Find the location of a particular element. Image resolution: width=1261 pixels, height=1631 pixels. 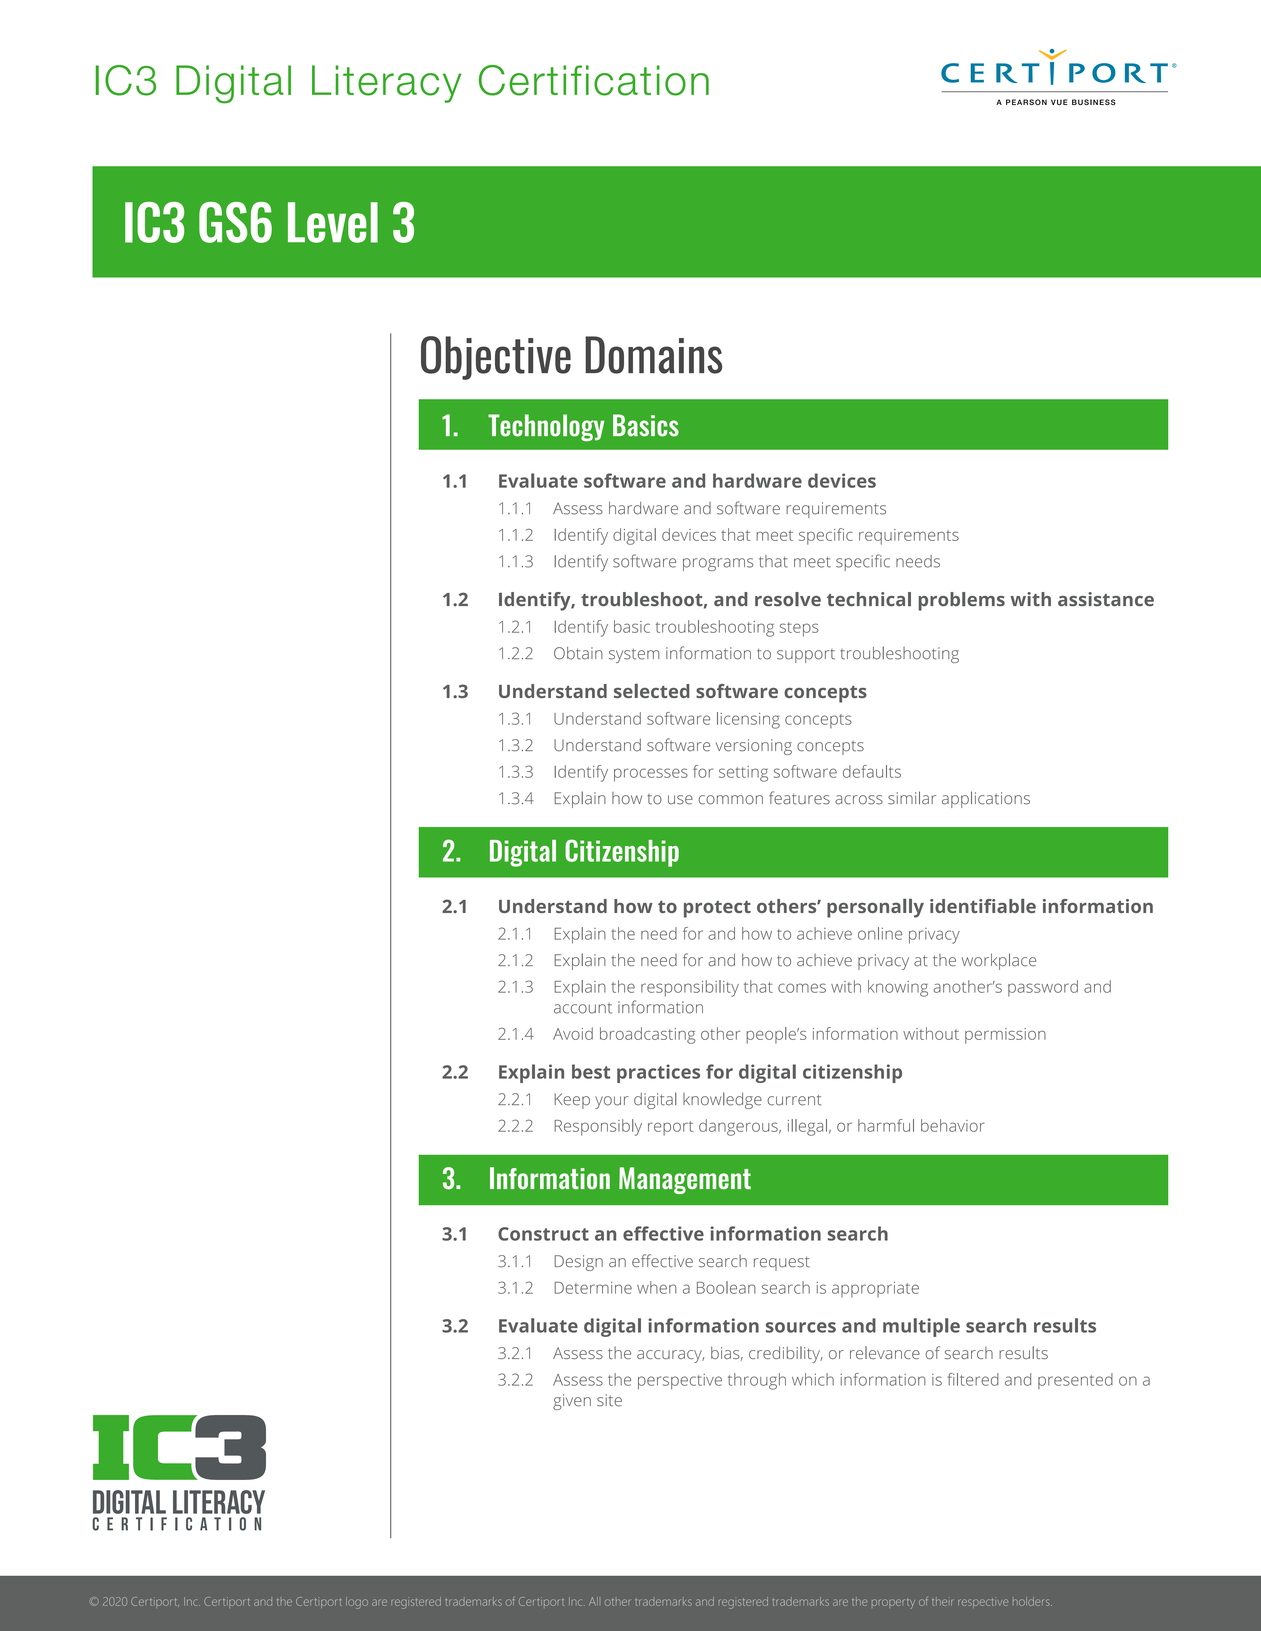

Domains is located at coordinates (653, 355).
